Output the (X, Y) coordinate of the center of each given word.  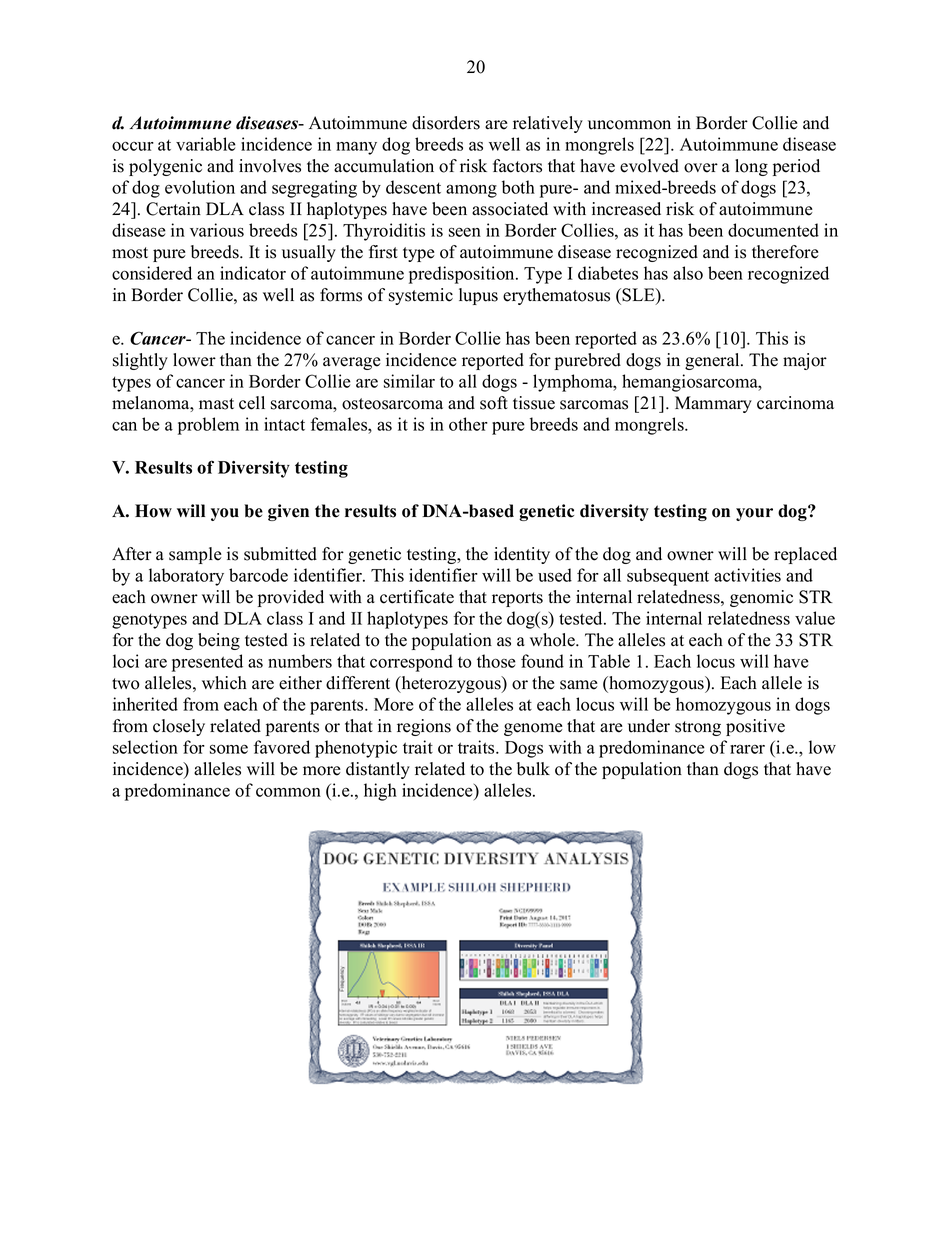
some (229, 749)
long (751, 167)
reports (517, 599)
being (219, 641)
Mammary (713, 404)
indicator (253, 273)
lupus (478, 296)
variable (206, 144)
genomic (761, 598)
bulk (533, 769)
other (468, 424)
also (688, 273)
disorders (446, 123)
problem (208, 426)
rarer (747, 749)
